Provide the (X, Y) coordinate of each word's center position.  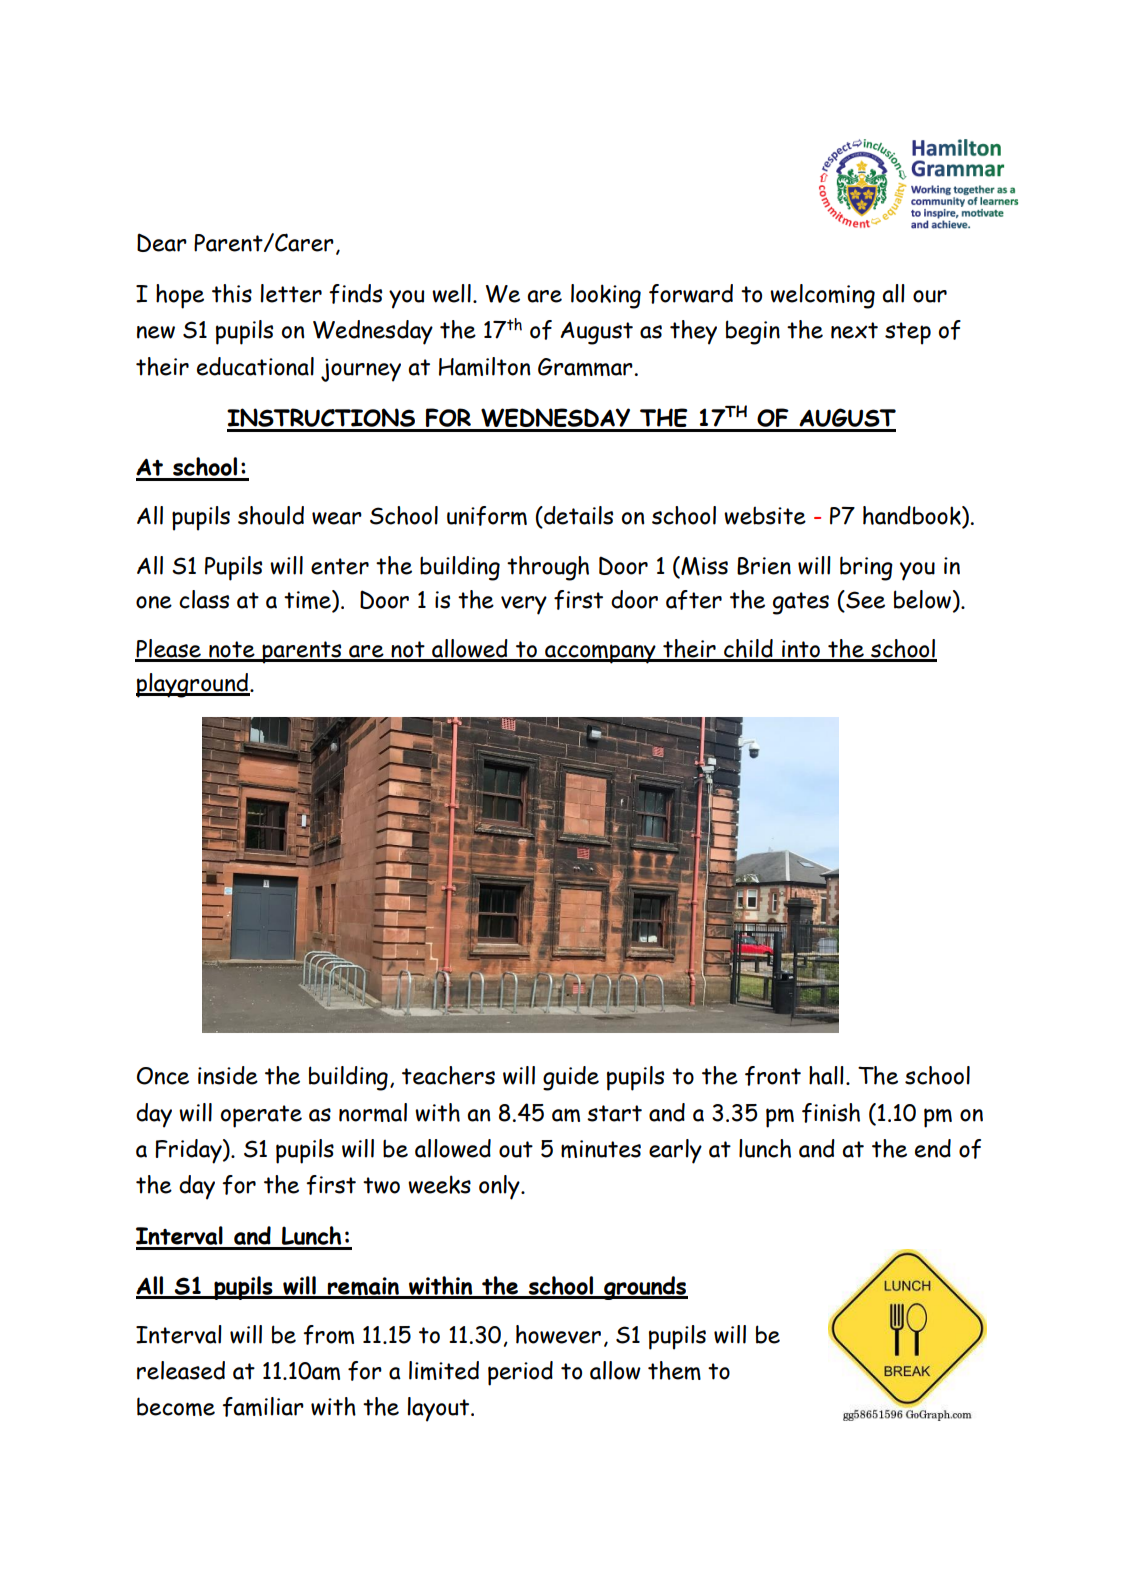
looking (606, 296)
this (232, 293)
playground (193, 685)
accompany (600, 654)
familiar (263, 1407)
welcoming (822, 296)
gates (801, 603)
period (520, 1373)
